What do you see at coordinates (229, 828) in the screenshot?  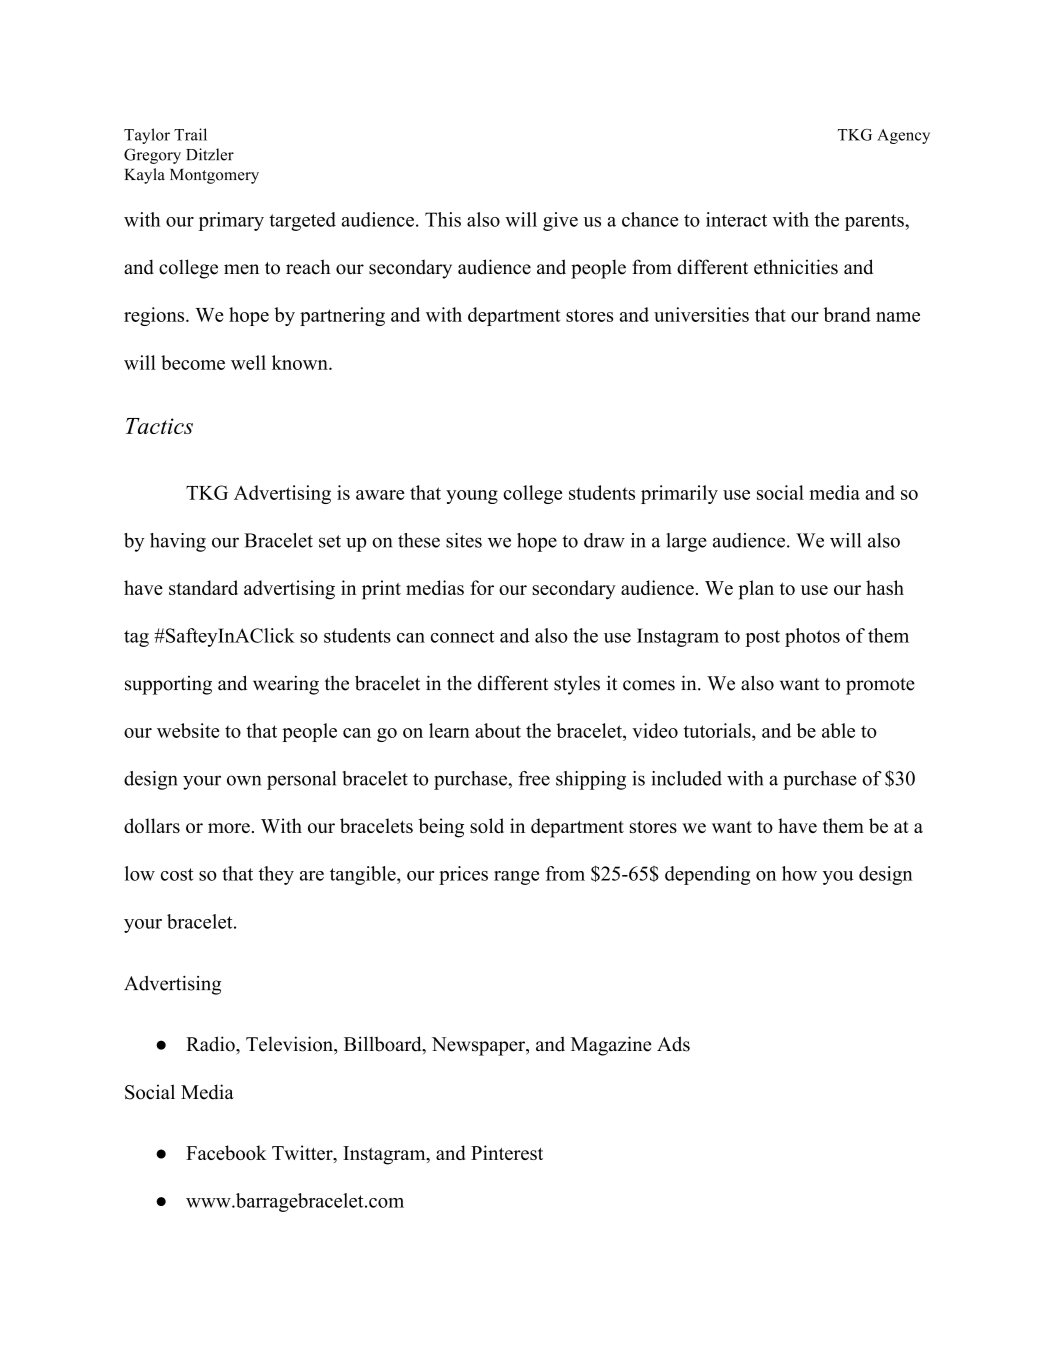 I see `more` at bounding box center [229, 828].
